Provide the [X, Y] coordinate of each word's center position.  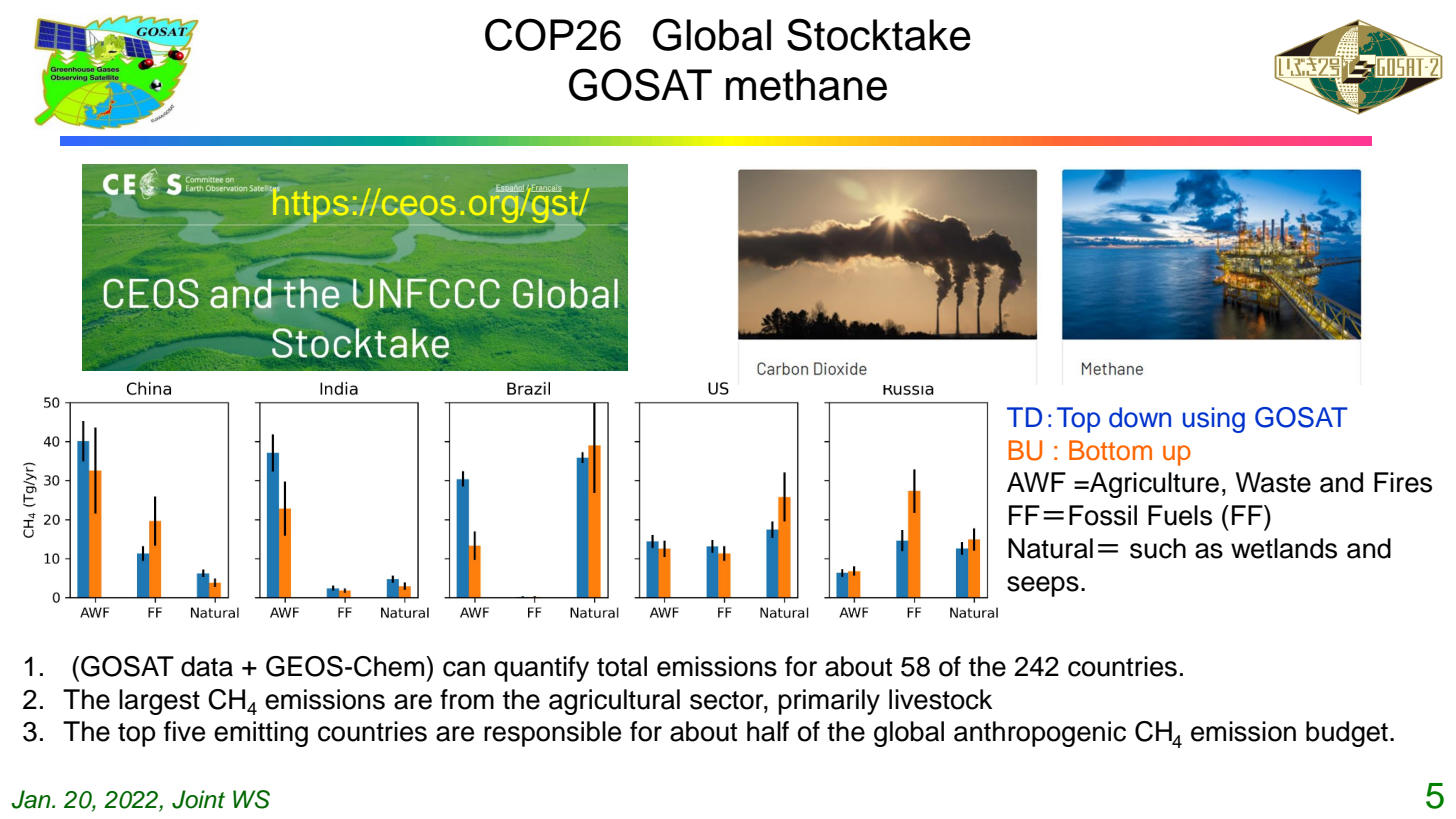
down [1140, 417]
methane [806, 85]
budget [1347, 734]
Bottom [1110, 450]
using [1214, 420]
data [207, 666]
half [768, 731]
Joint [198, 799]
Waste [1273, 482]
